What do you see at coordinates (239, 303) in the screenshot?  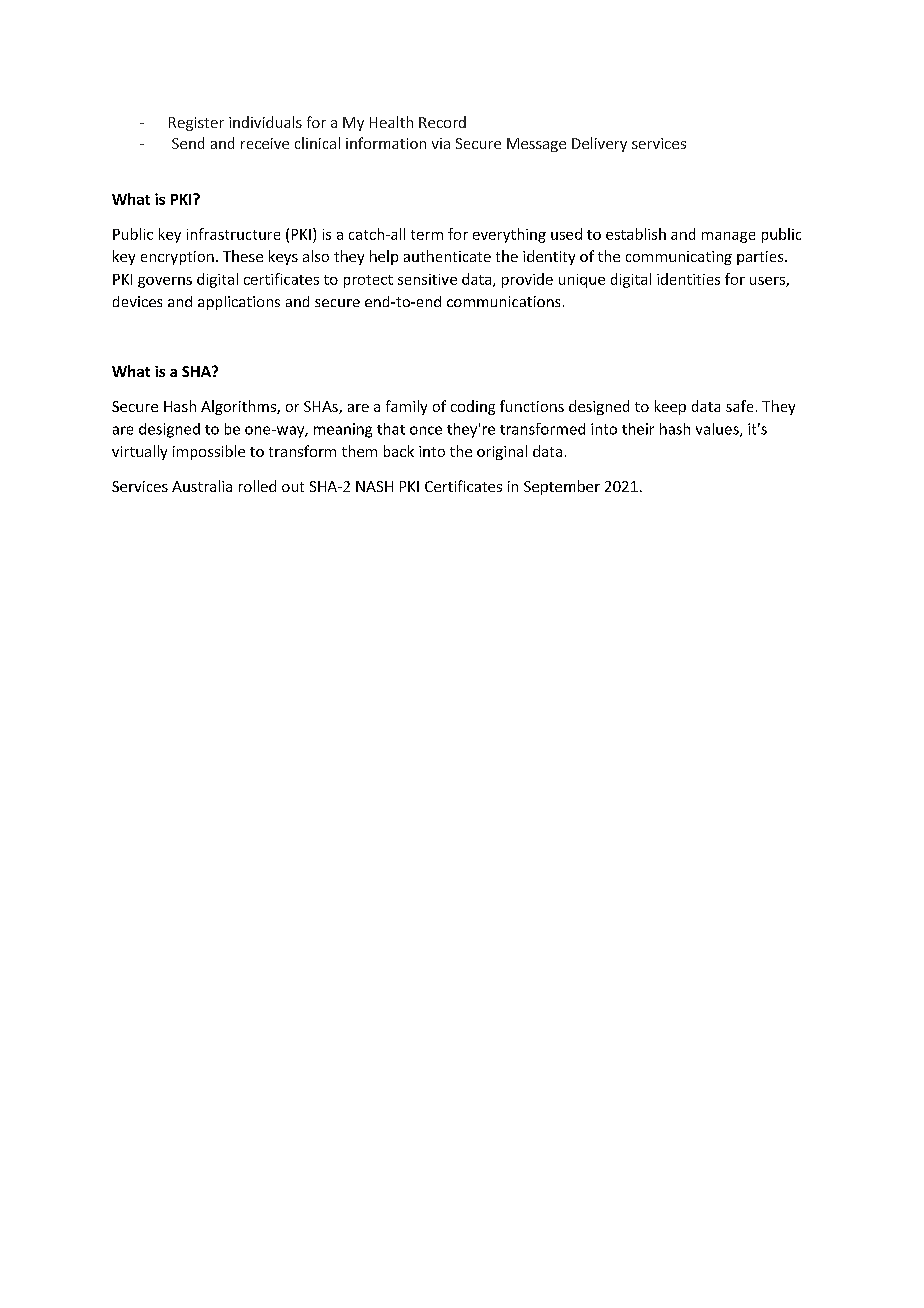 I see `applications` at bounding box center [239, 303].
